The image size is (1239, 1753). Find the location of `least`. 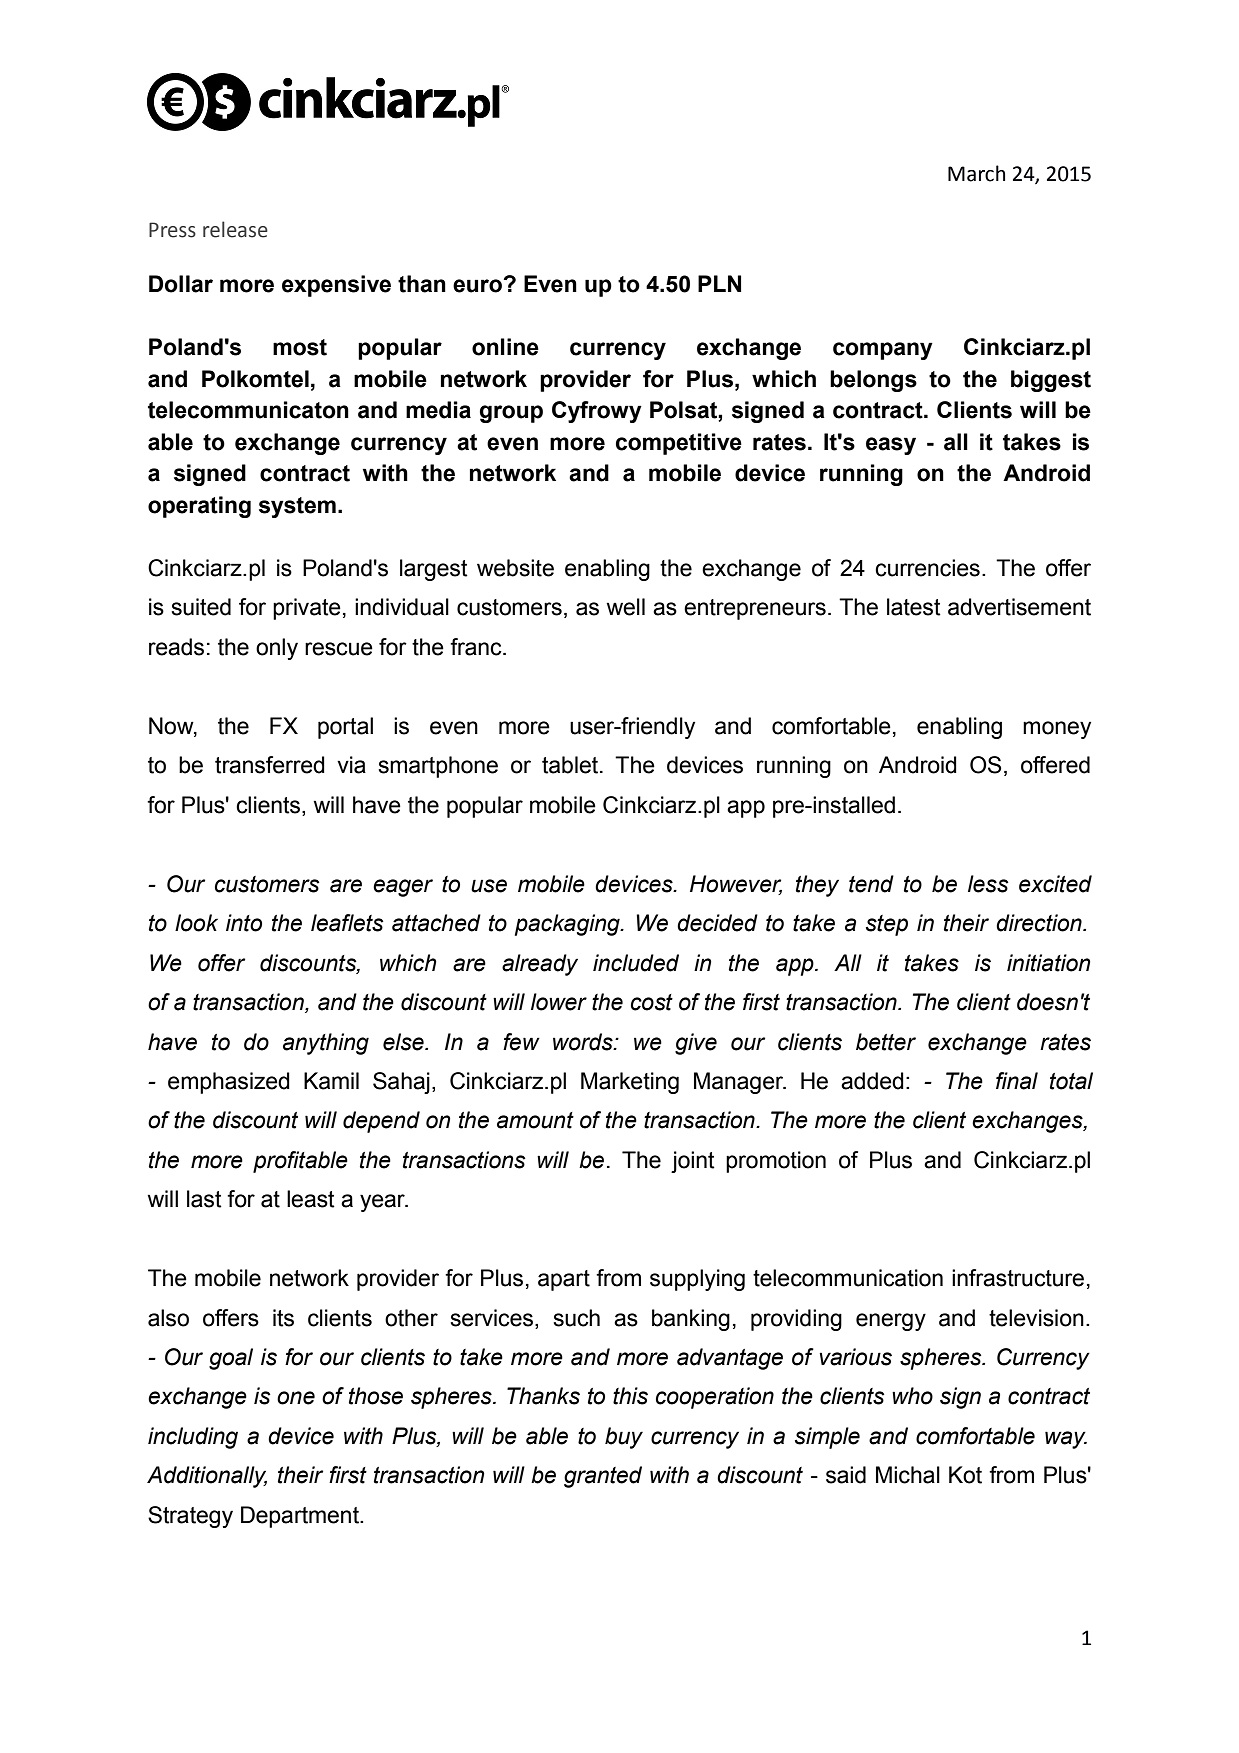

least is located at coordinates (311, 1199).
